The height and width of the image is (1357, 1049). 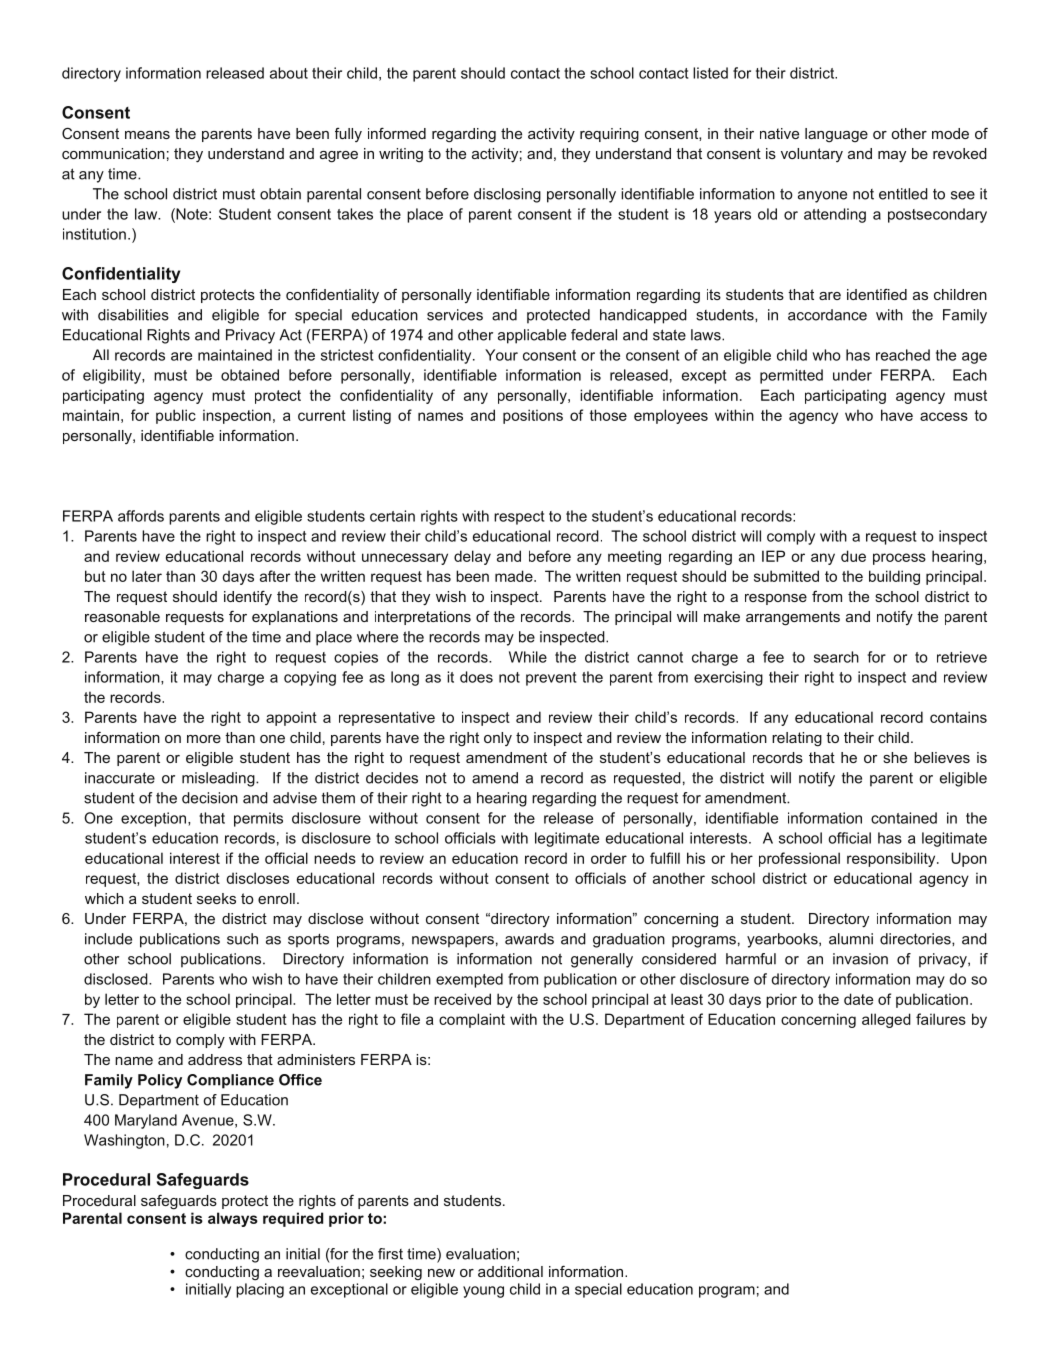 What do you see at coordinates (836, 657) in the image?
I see `search` at bounding box center [836, 657].
